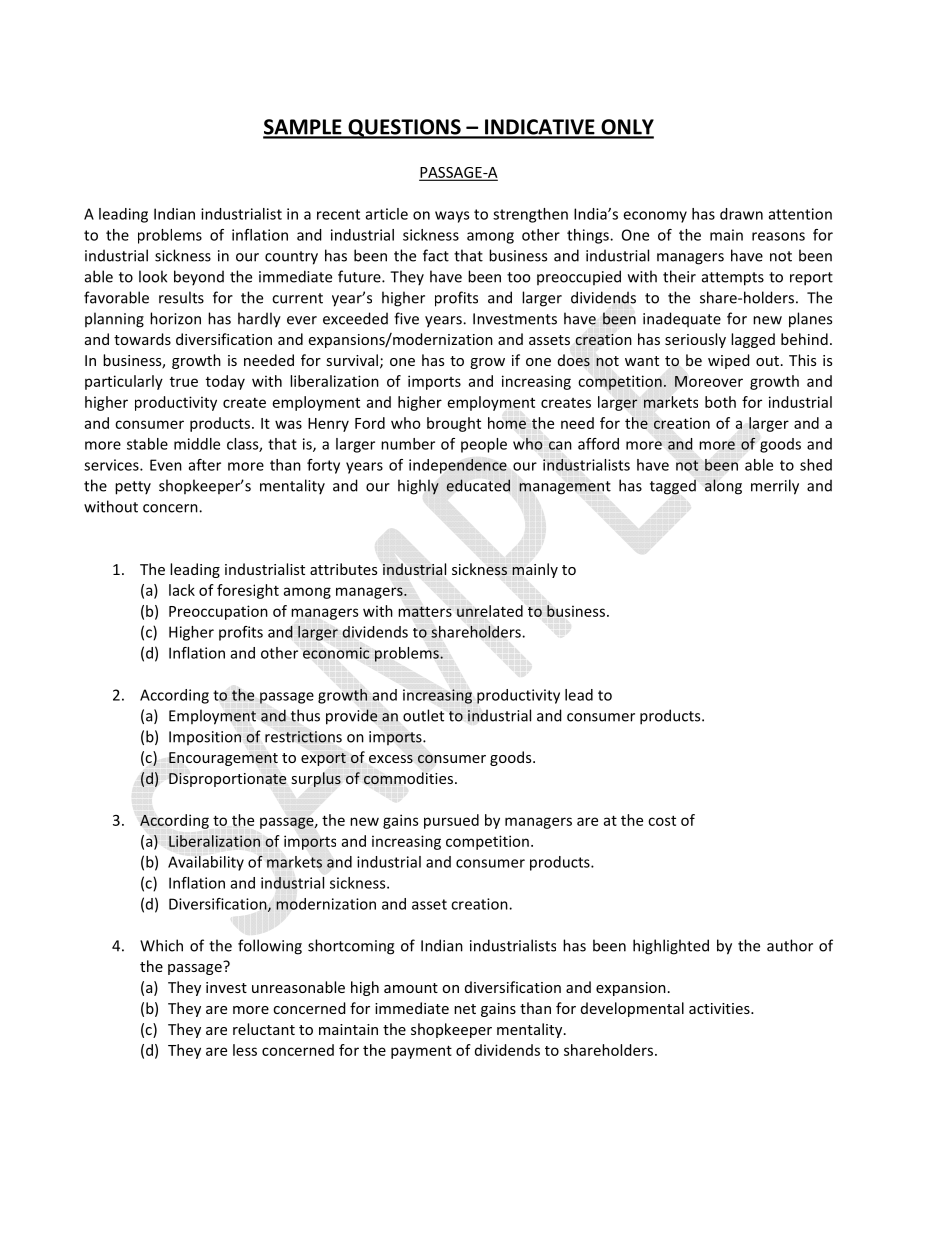 The height and width of the image is (1233, 952). Describe the element at coordinates (245, 1050) in the image. I see `less` at that location.
